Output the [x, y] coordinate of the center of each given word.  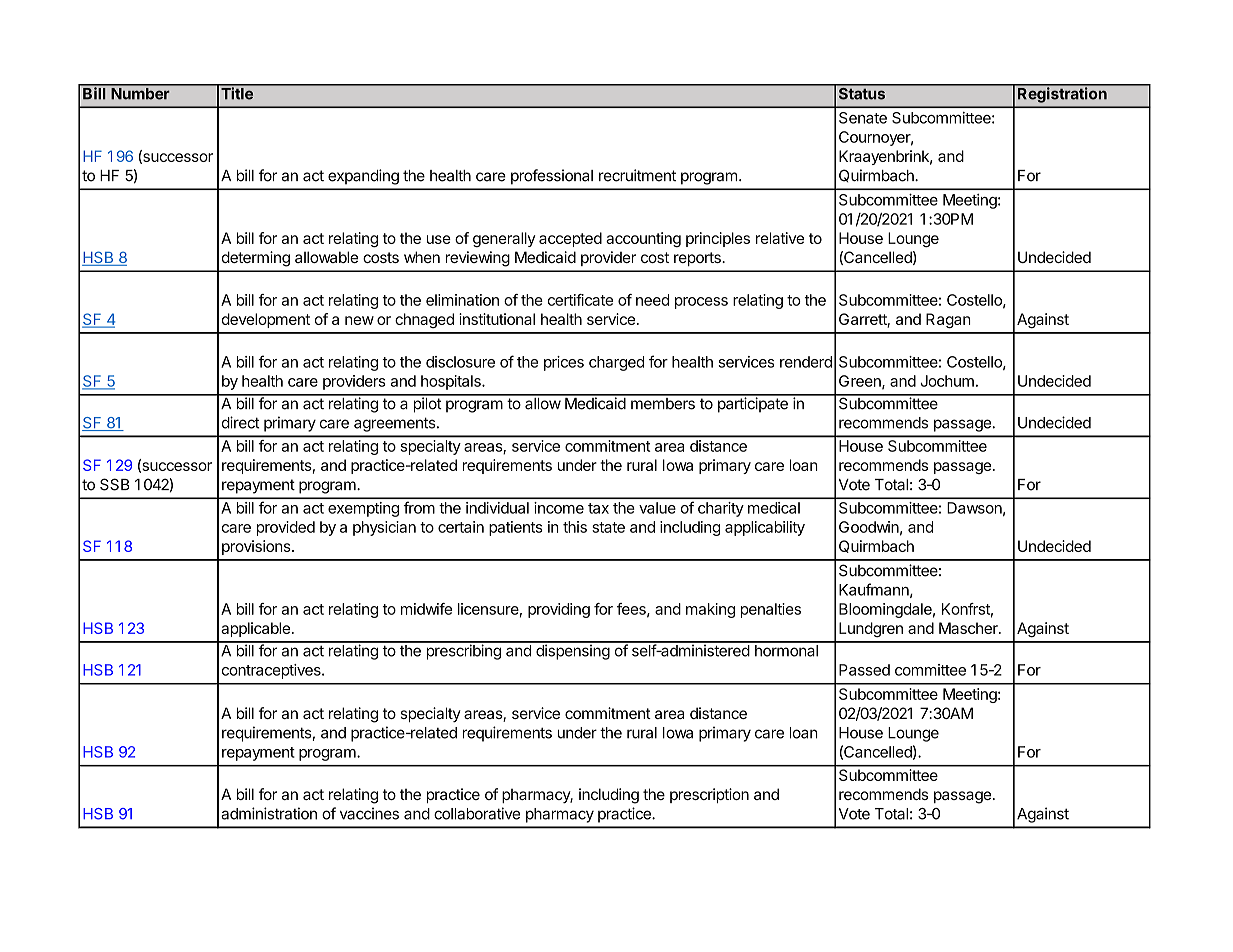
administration [269, 813]
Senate [863, 118]
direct [241, 422]
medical [774, 508]
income [559, 508]
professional [552, 177]
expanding [363, 177]
